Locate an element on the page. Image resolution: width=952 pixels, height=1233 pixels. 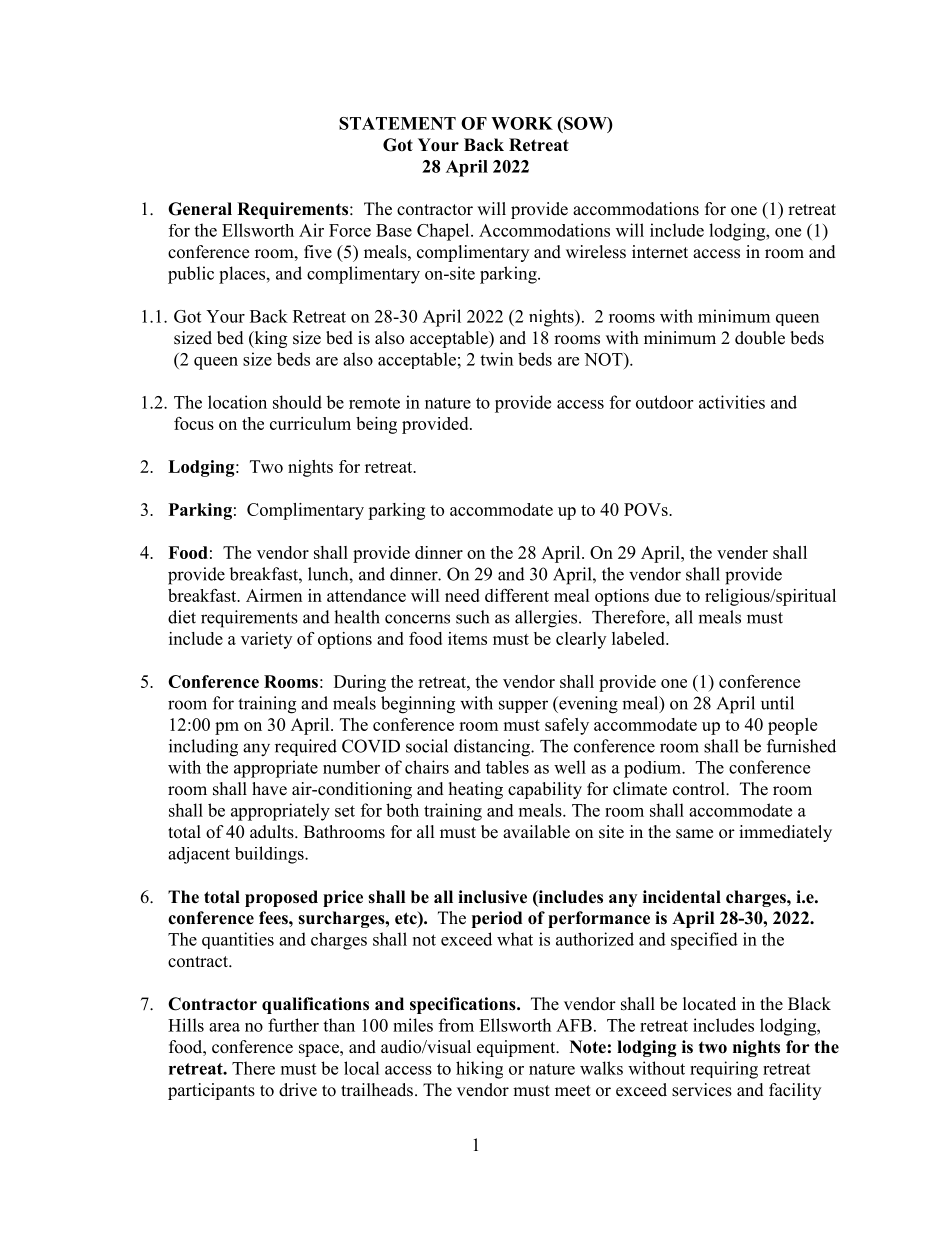
WORK is located at coordinates (522, 123).
